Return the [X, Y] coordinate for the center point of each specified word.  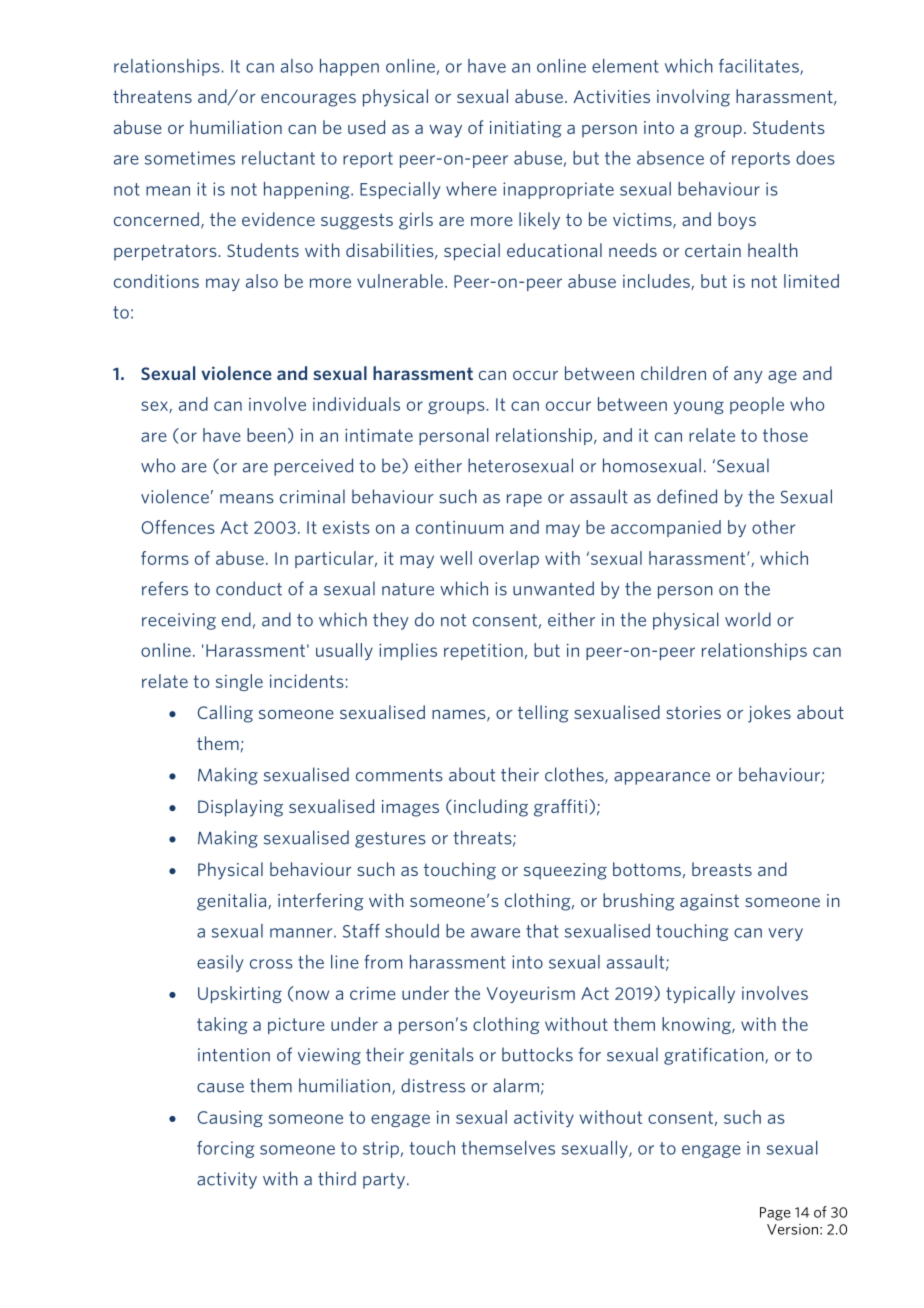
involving [693, 98]
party [384, 1181]
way [445, 131]
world [748, 619]
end [236, 619]
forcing [225, 1149]
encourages [308, 100]
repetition [483, 652]
